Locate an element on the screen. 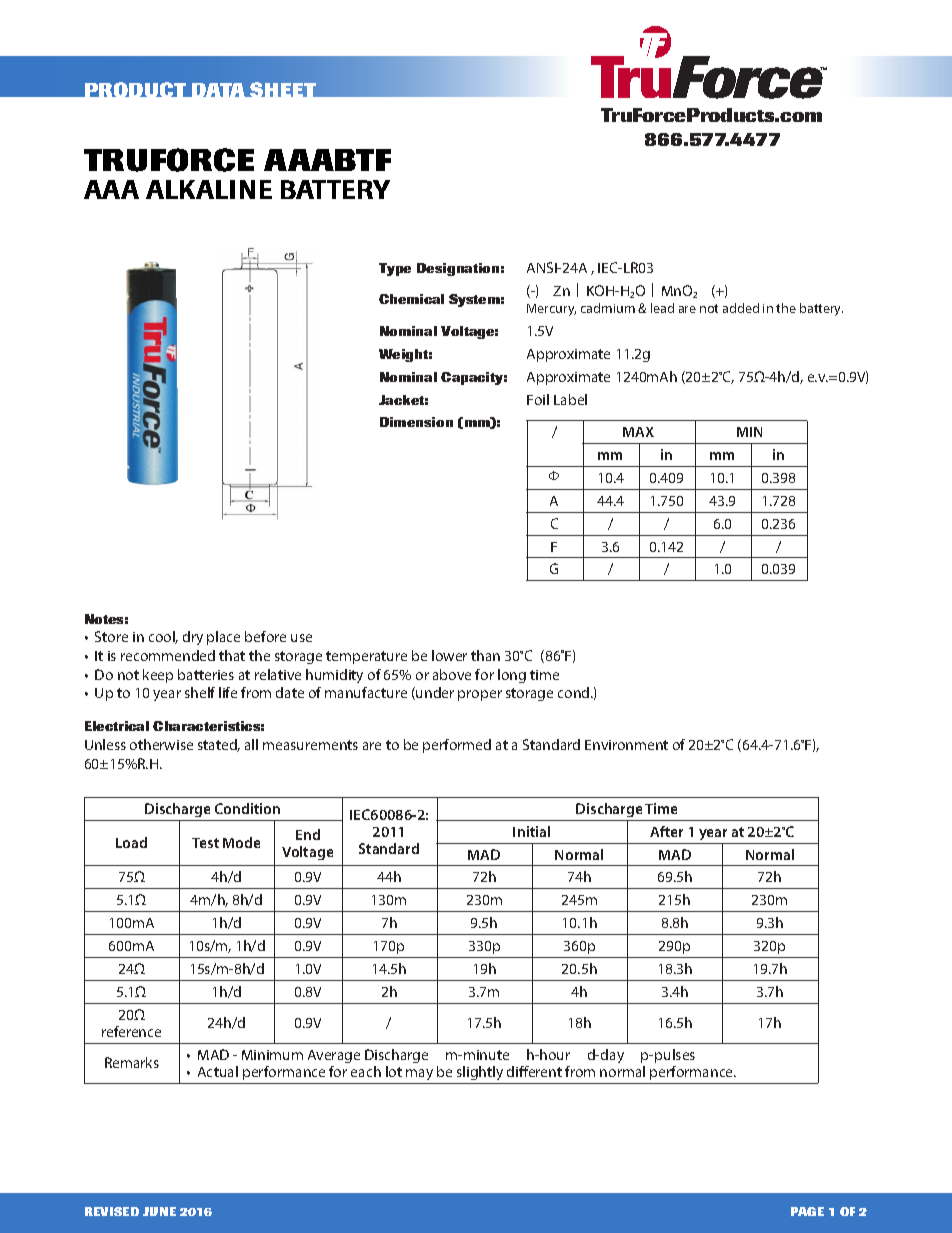  slightly is located at coordinates (480, 1073).
